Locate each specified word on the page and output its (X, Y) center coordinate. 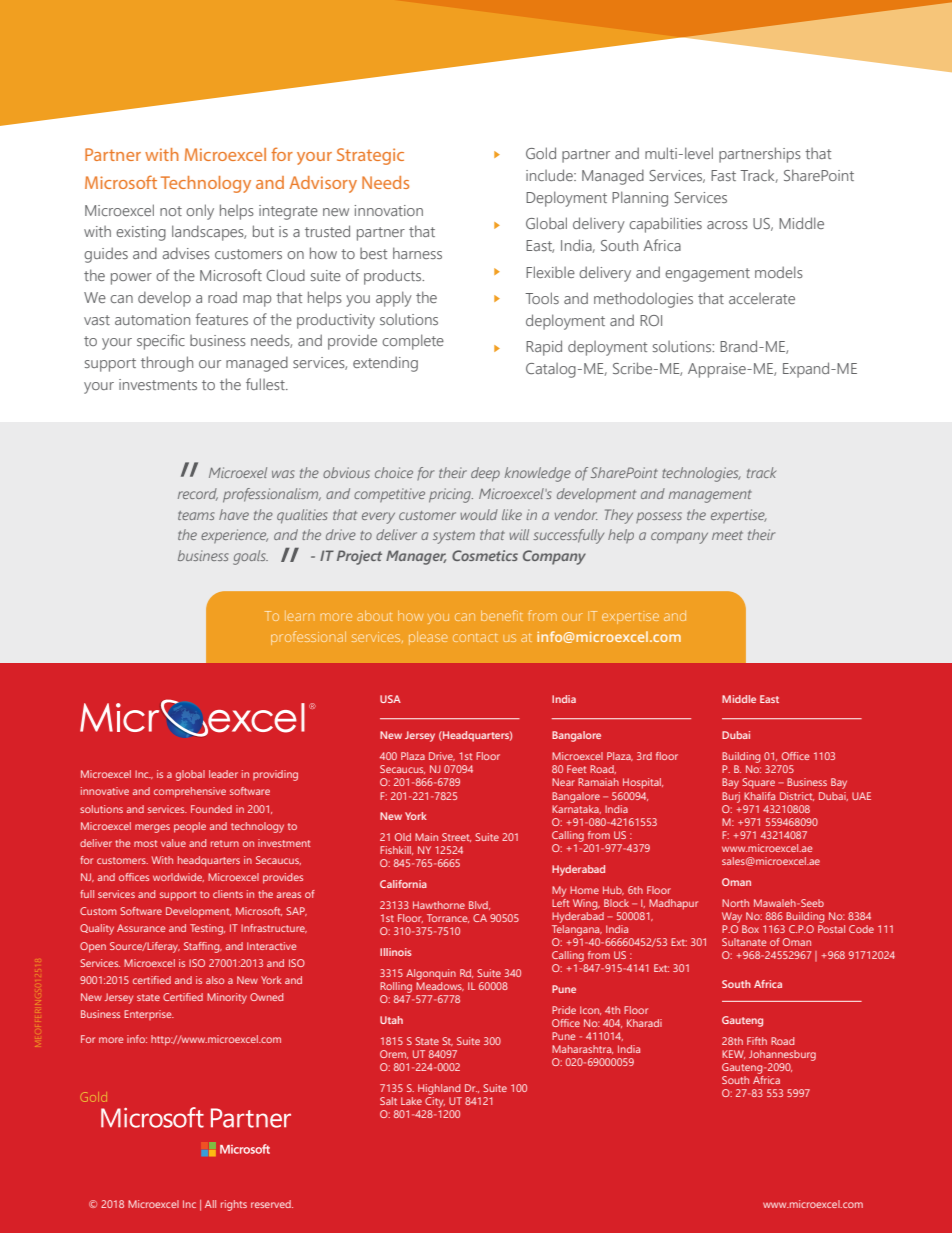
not (171, 211)
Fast (723, 175)
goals (250, 557)
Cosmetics (485, 555)
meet (727, 535)
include (550, 175)
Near (563, 782)
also (215, 980)
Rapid (544, 348)
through (167, 364)
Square (758, 783)
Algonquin (431, 974)
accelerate (762, 298)
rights (234, 1205)
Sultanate (744, 942)
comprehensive (190, 792)
